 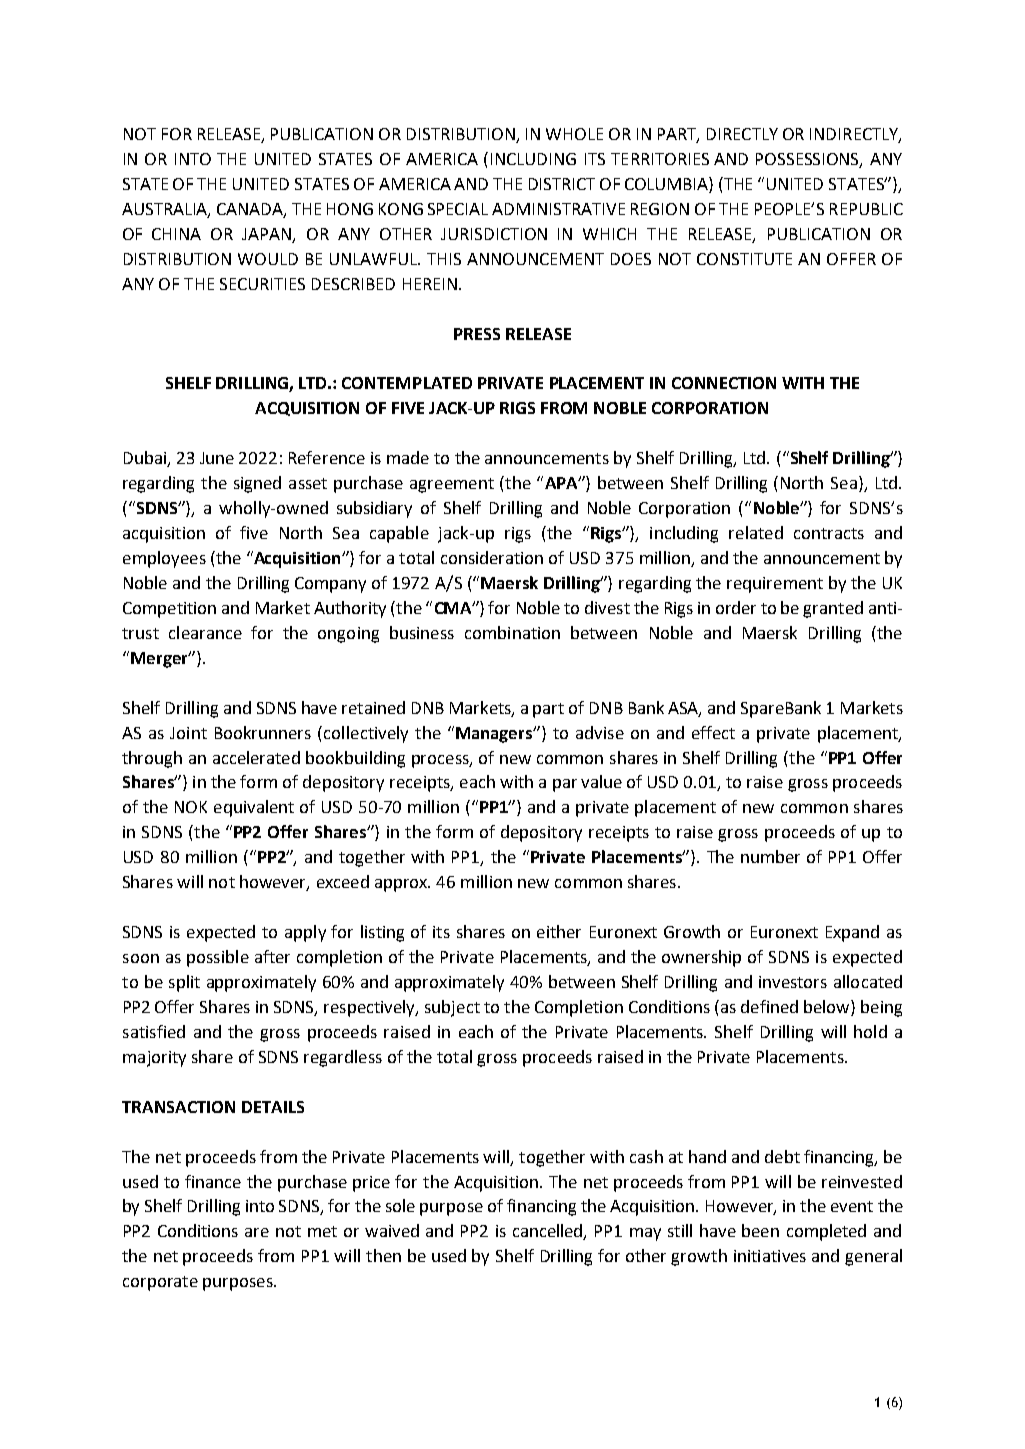 I want to click on REPUBLIC, so click(x=866, y=209).
